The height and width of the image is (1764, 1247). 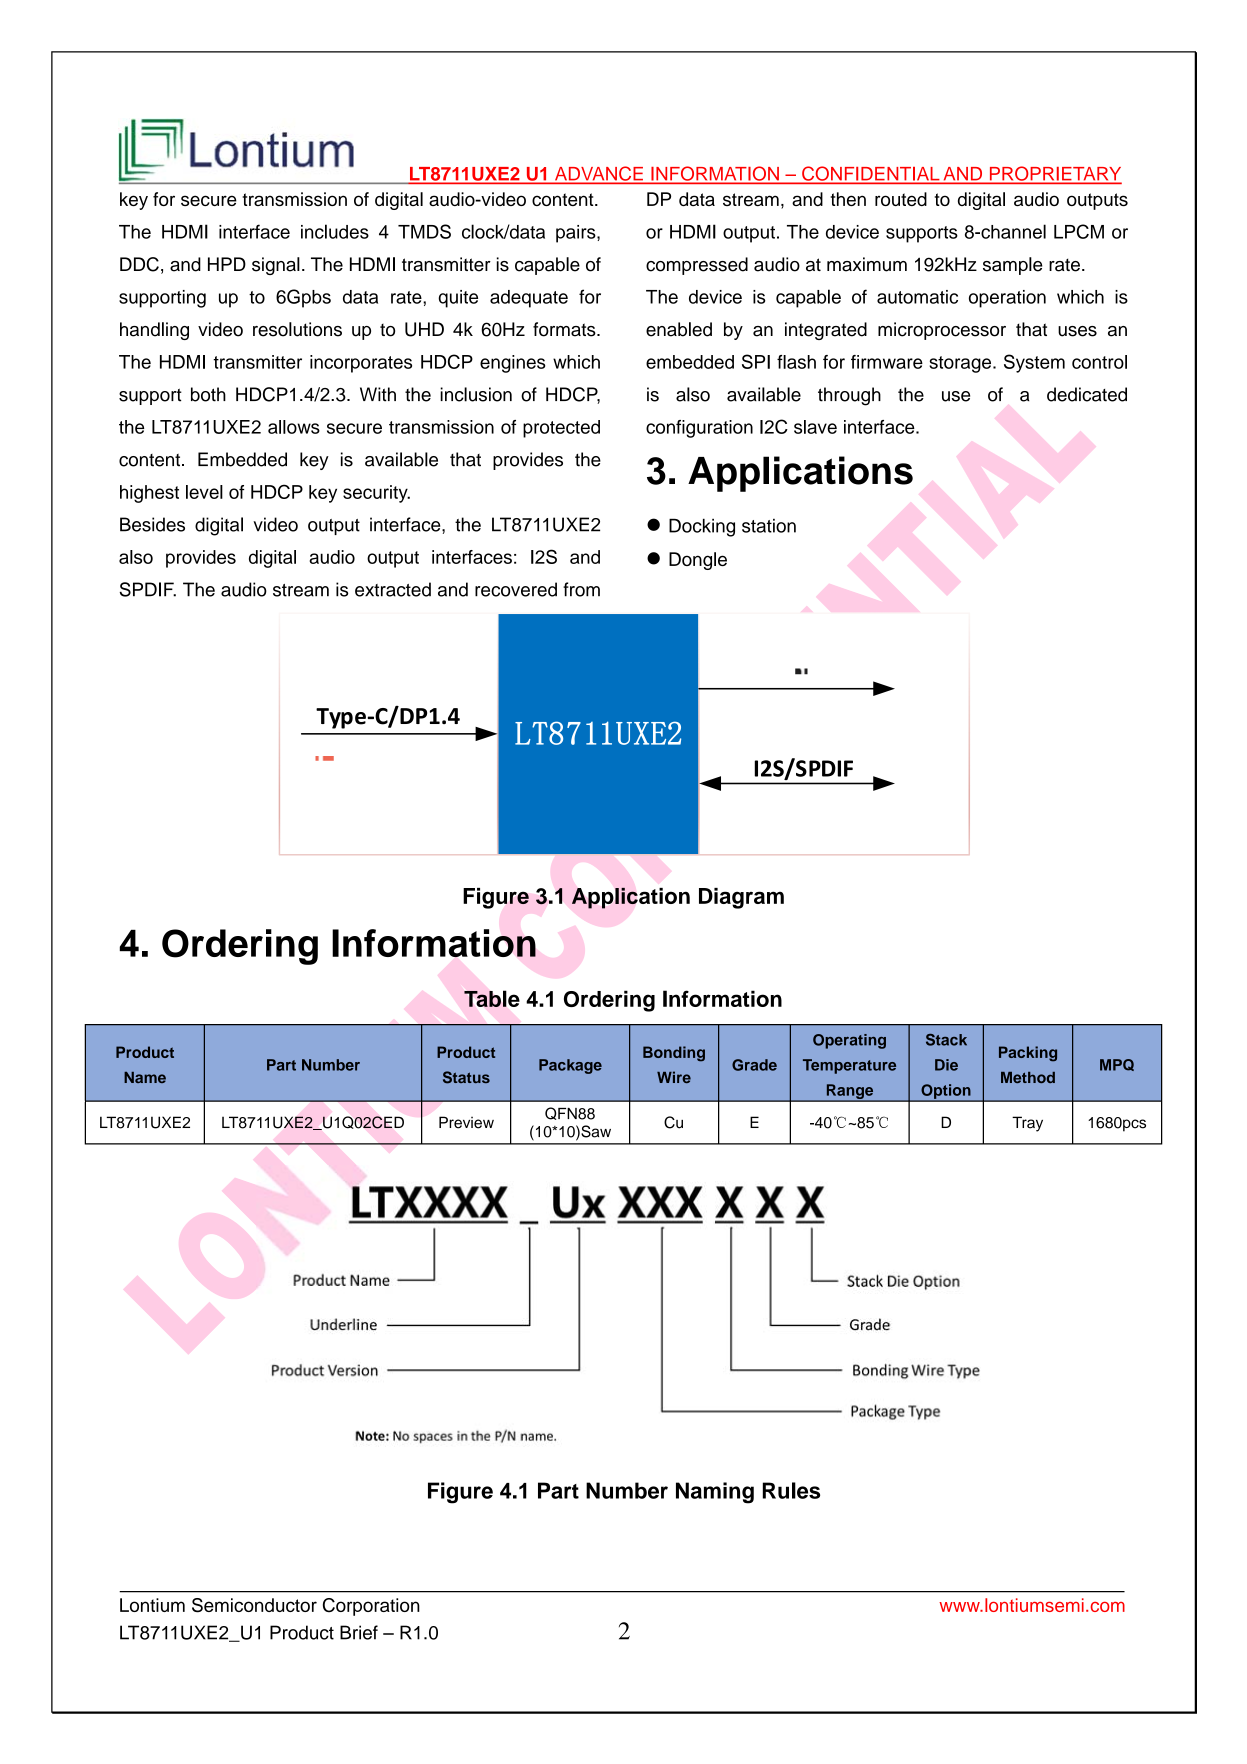 I want to click on Preview, so click(x=466, y=1122).
